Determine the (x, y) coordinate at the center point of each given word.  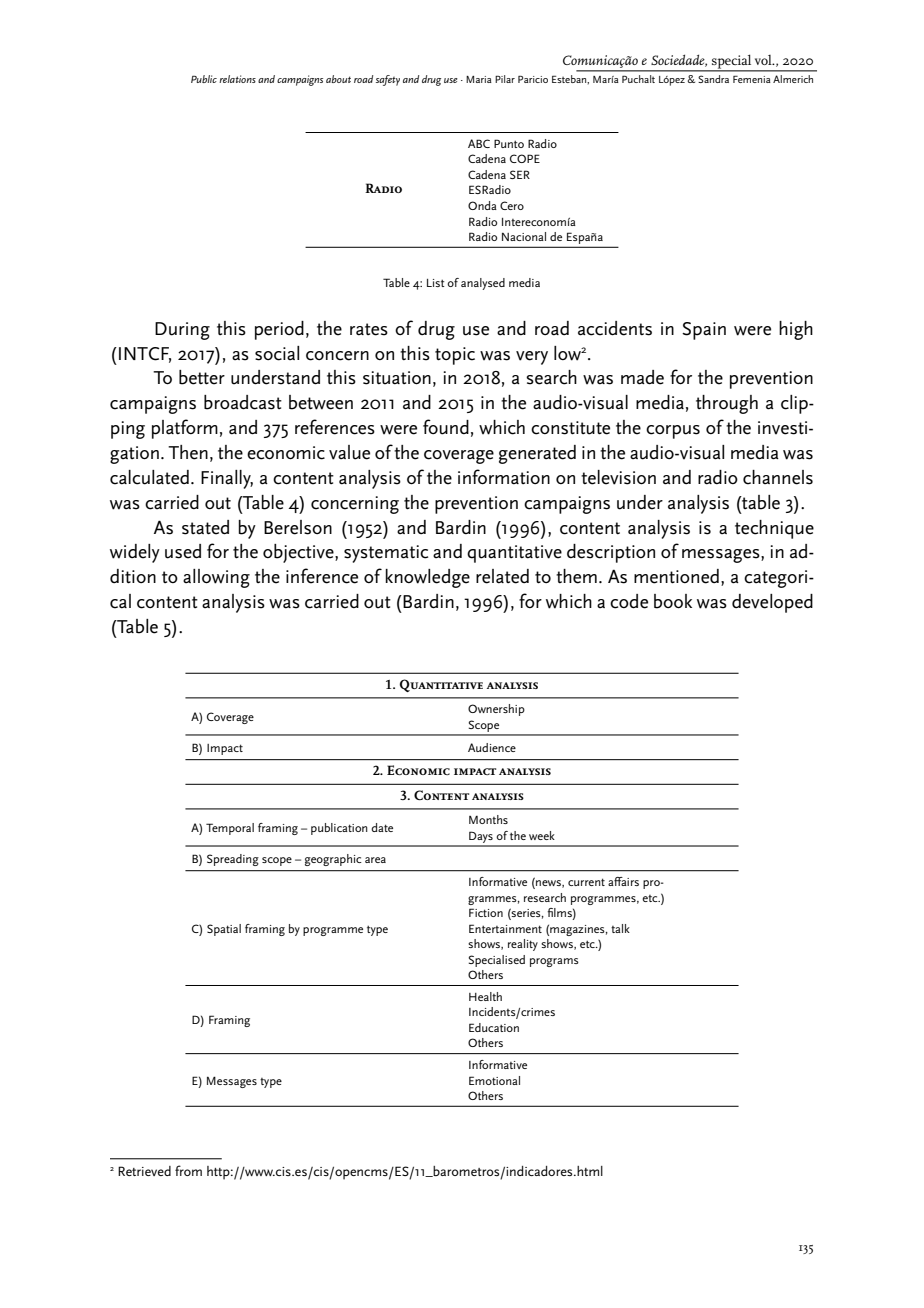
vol (764, 60)
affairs (623, 881)
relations (237, 79)
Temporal (230, 829)
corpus (673, 432)
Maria (479, 79)
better (202, 377)
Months (488, 819)
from (188, 1170)
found (446, 427)
